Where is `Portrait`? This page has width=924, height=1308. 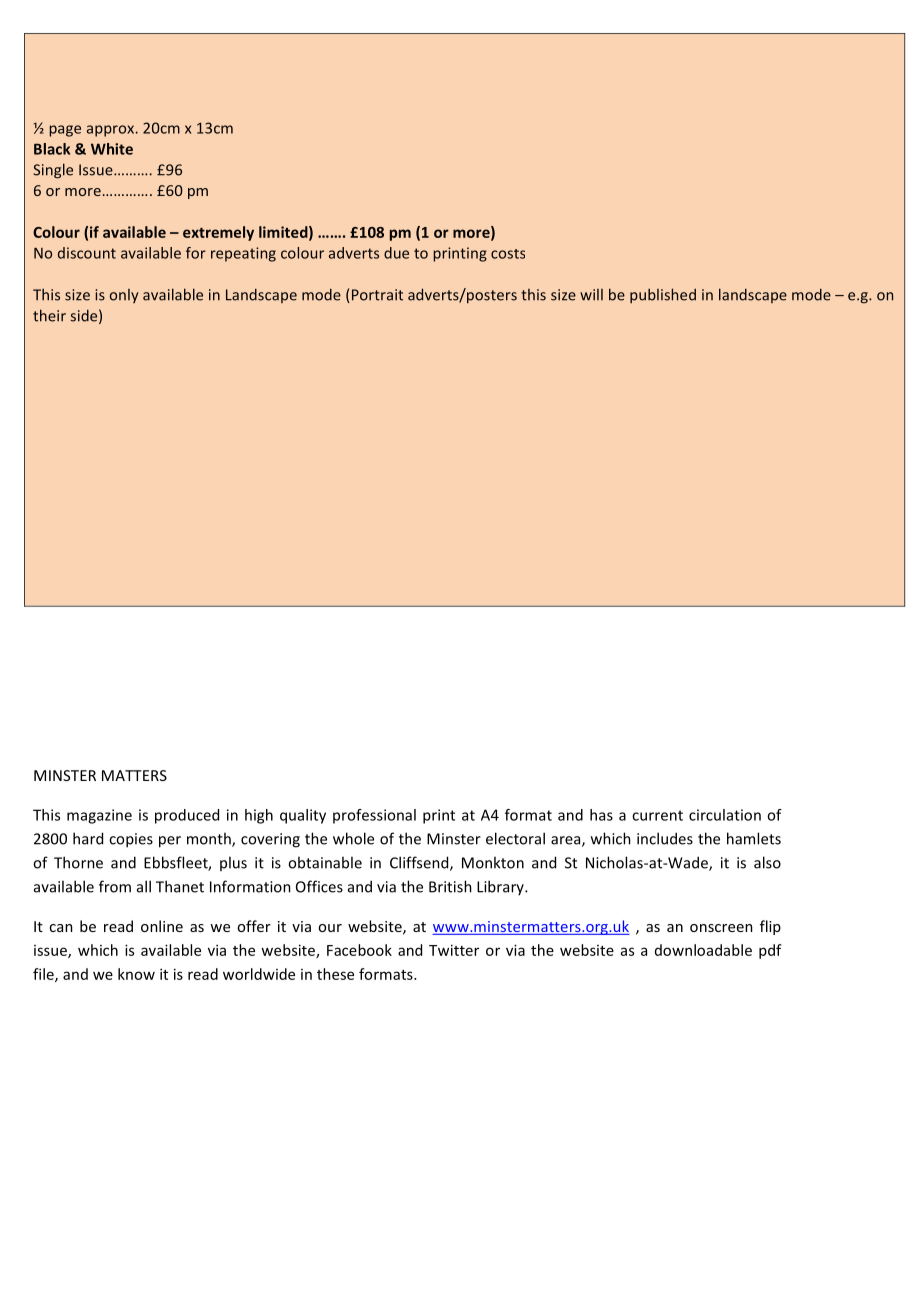 Portrait is located at coordinates (376, 296).
